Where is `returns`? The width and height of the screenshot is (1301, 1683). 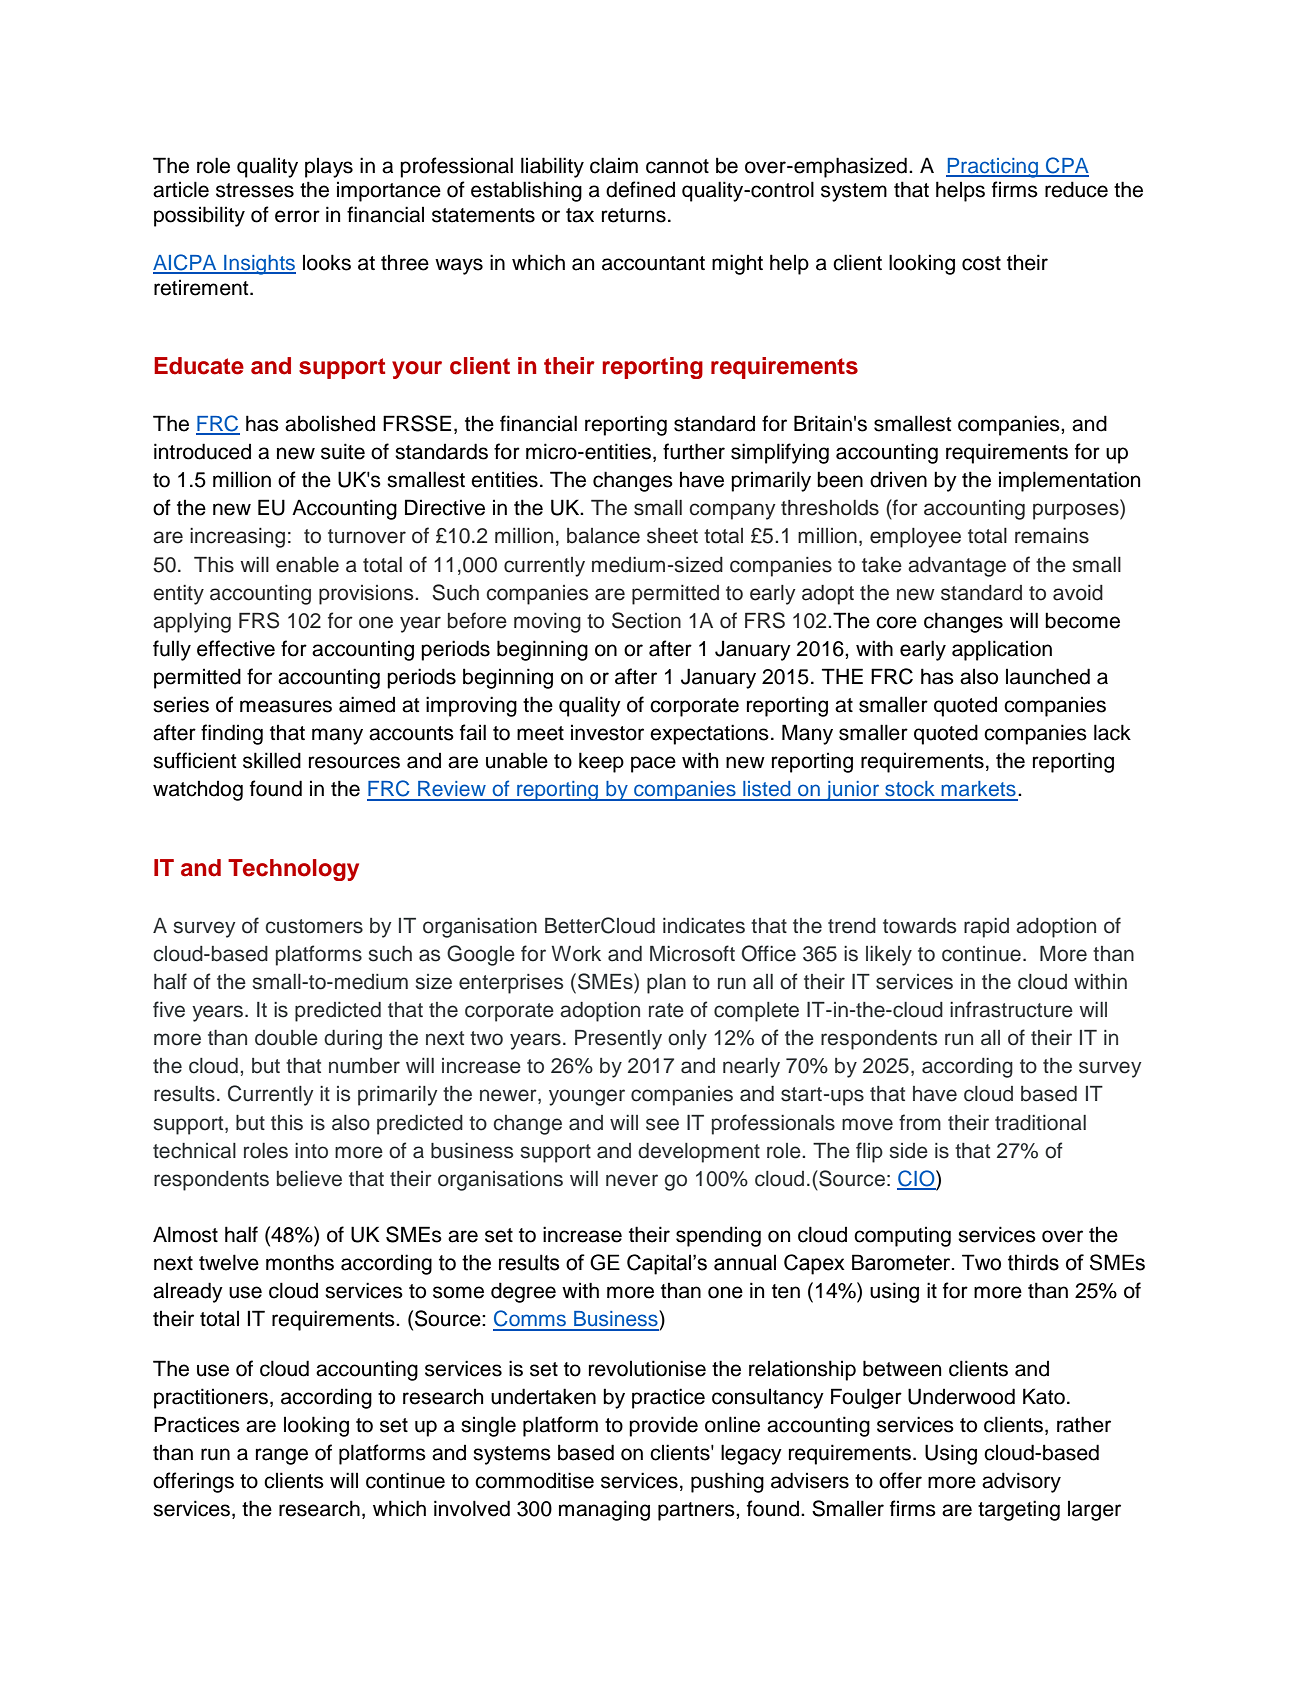
returns is located at coordinates (634, 215).
